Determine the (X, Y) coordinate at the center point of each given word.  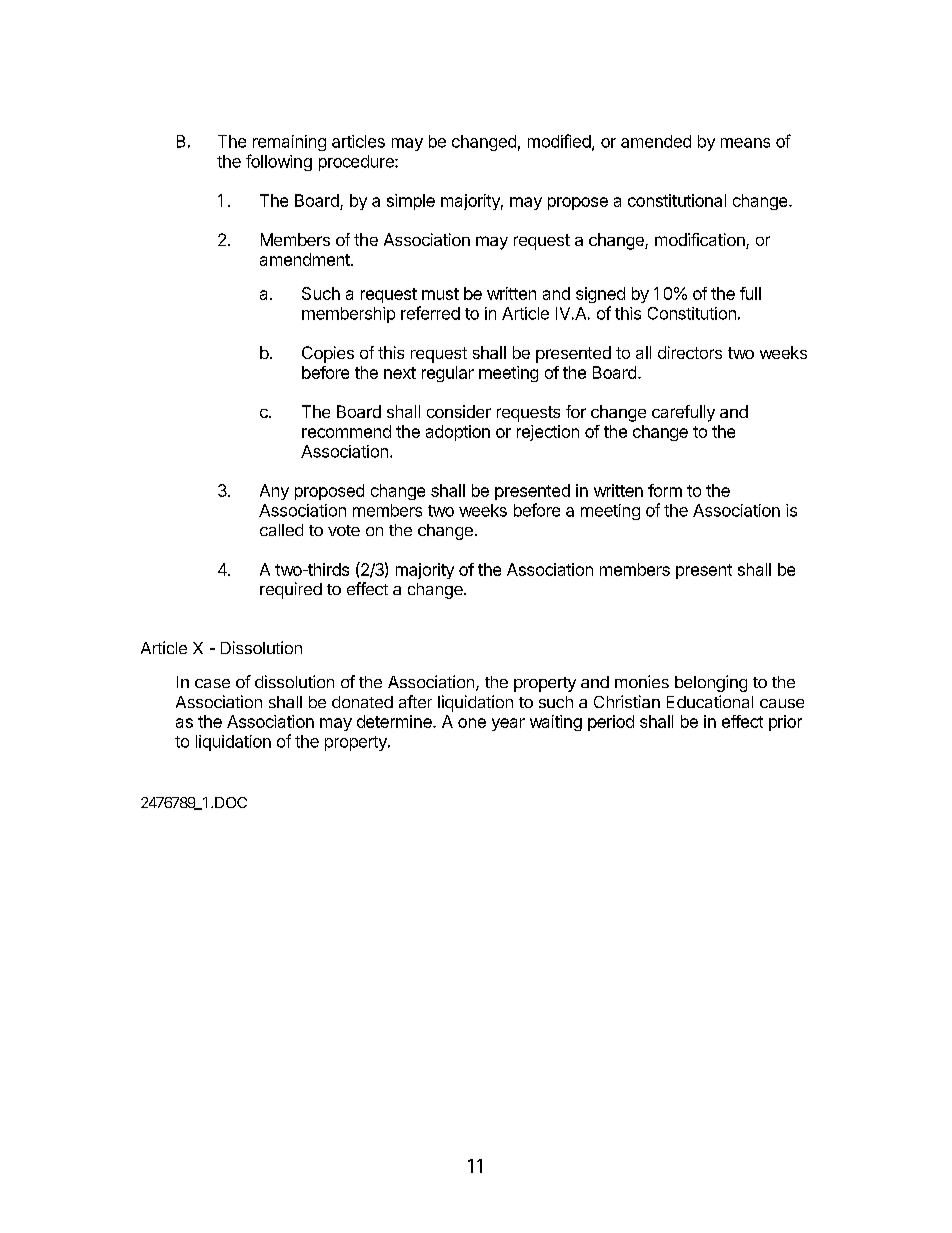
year (508, 724)
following (279, 162)
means (745, 143)
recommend (346, 431)
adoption (458, 433)
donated (362, 702)
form (665, 490)
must (440, 294)
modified (560, 142)
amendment (306, 259)
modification (701, 241)
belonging (711, 683)
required (291, 590)
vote (344, 530)
